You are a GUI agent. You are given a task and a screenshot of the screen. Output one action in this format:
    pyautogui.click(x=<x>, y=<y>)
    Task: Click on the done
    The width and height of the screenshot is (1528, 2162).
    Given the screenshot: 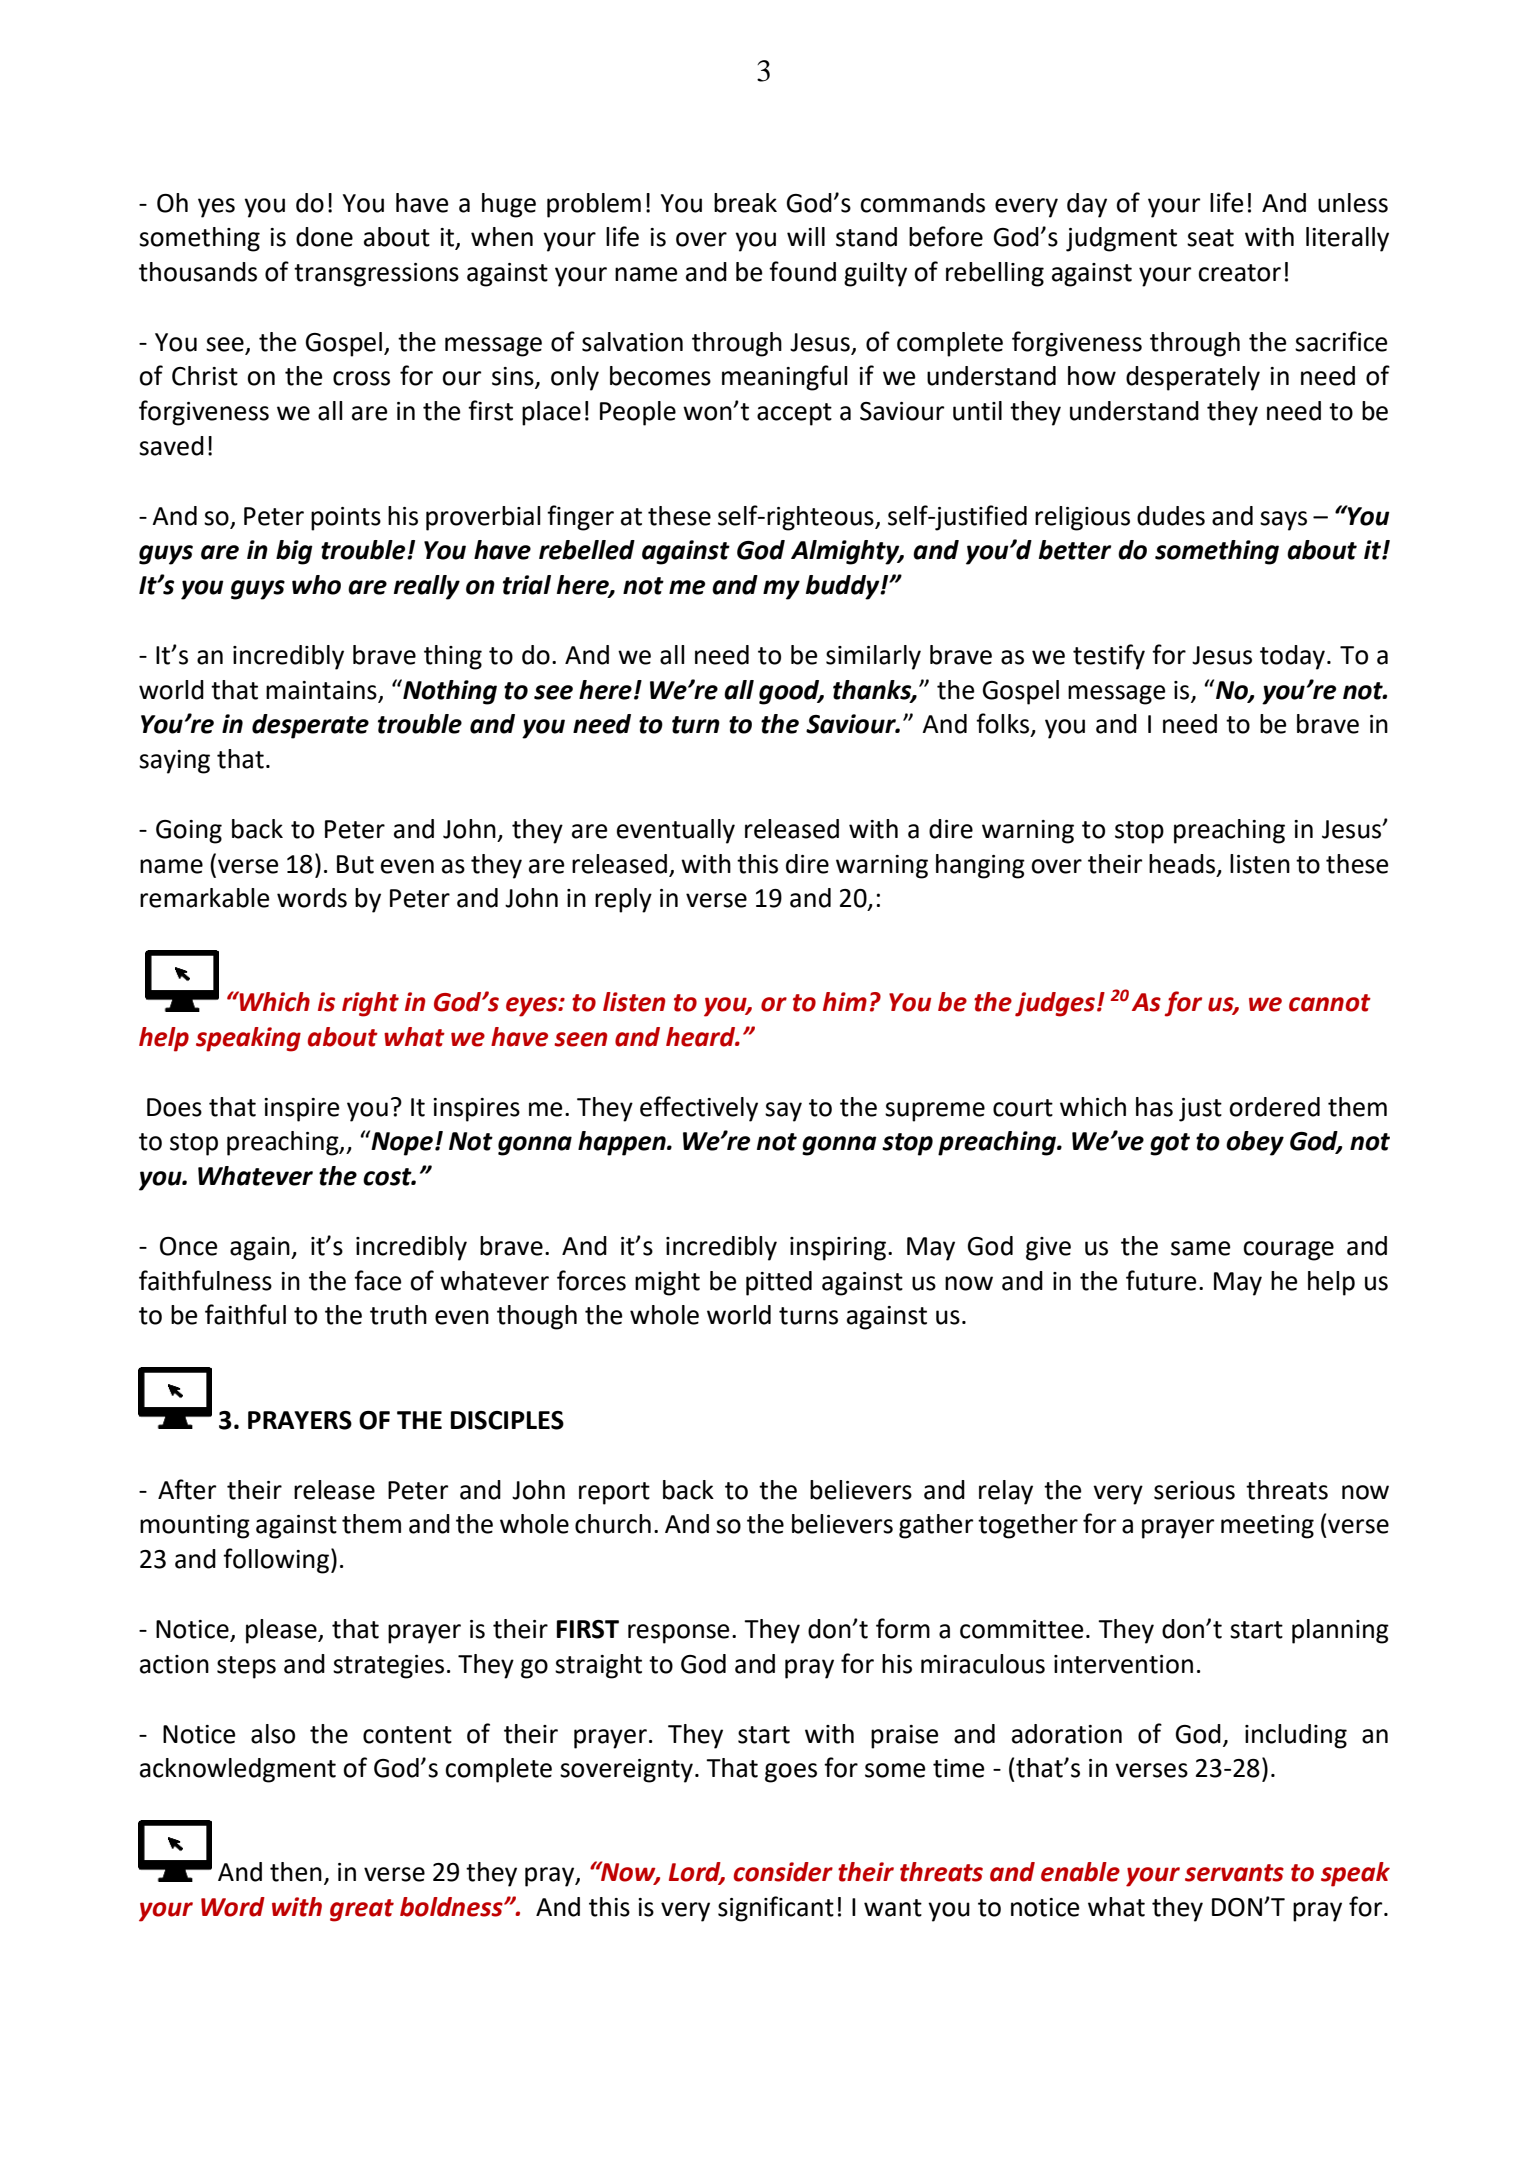 What is the action you would take?
    pyautogui.click(x=324, y=237)
